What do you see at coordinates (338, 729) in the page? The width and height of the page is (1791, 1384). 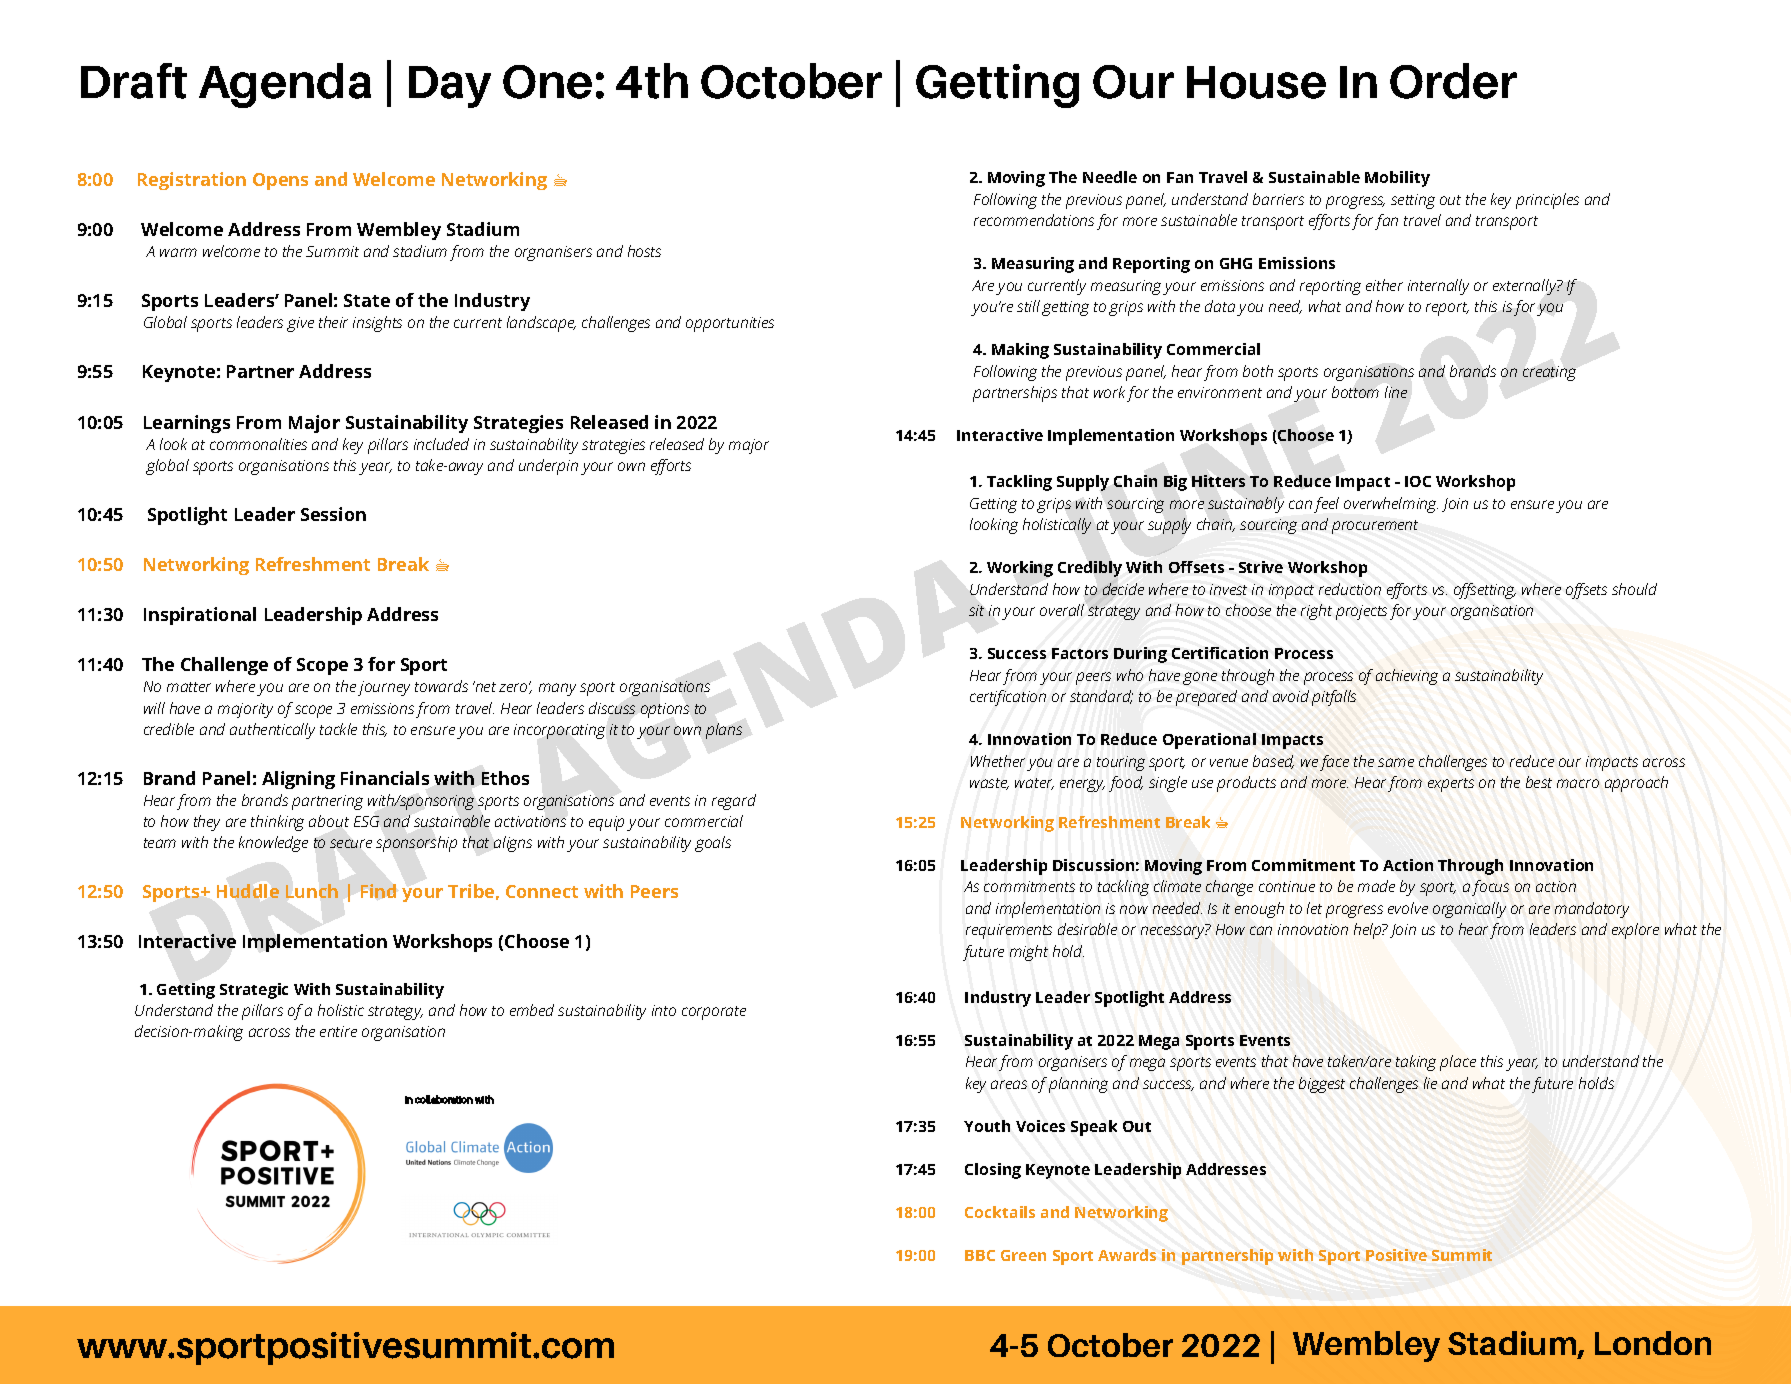 I see `tackle` at bounding box center [338, 729].
